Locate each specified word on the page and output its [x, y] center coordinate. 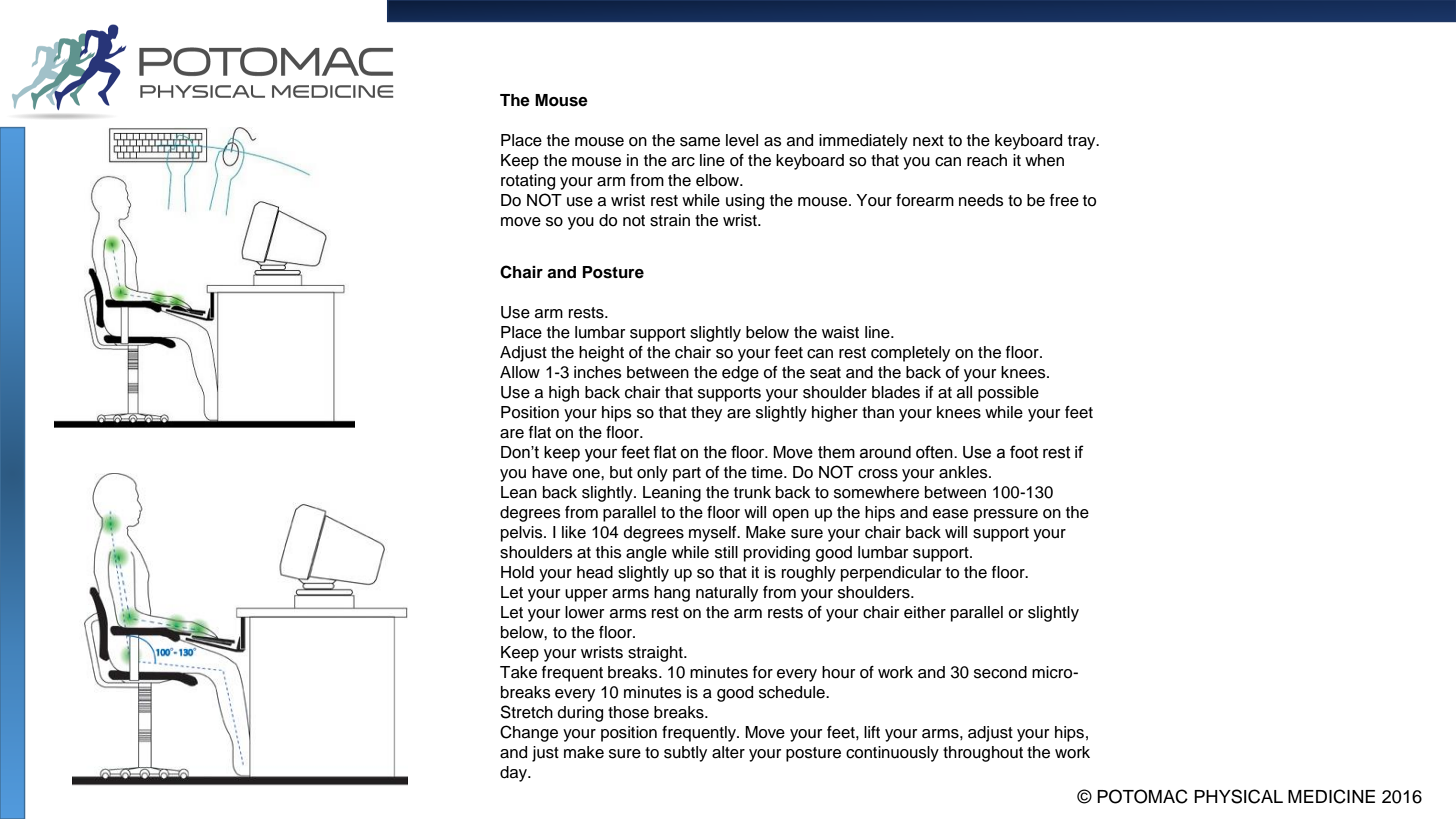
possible [1008, 394]
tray [1083, 142]
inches [598, 372]
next [928, 141]
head [595, 572]
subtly [685, 754]
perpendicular [891, 574]
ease [950, 514]
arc [683, 162]
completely [910, 354]
